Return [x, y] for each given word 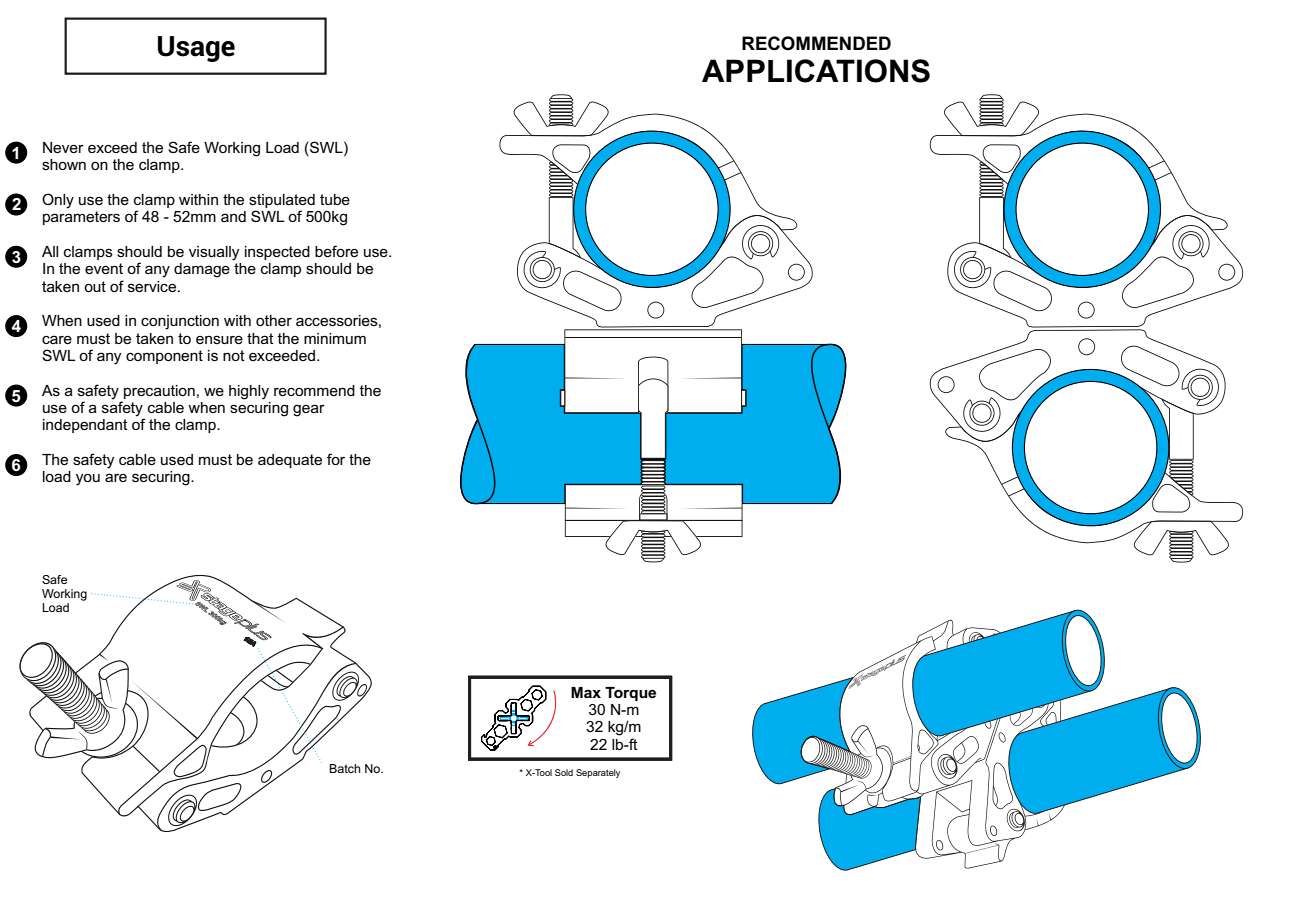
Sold [564, 772]
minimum [335, 338]
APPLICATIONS [816, 71]
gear [309, 410]
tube [335, 199]
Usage [196, 49]
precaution [159, 392]
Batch [344, 768]
